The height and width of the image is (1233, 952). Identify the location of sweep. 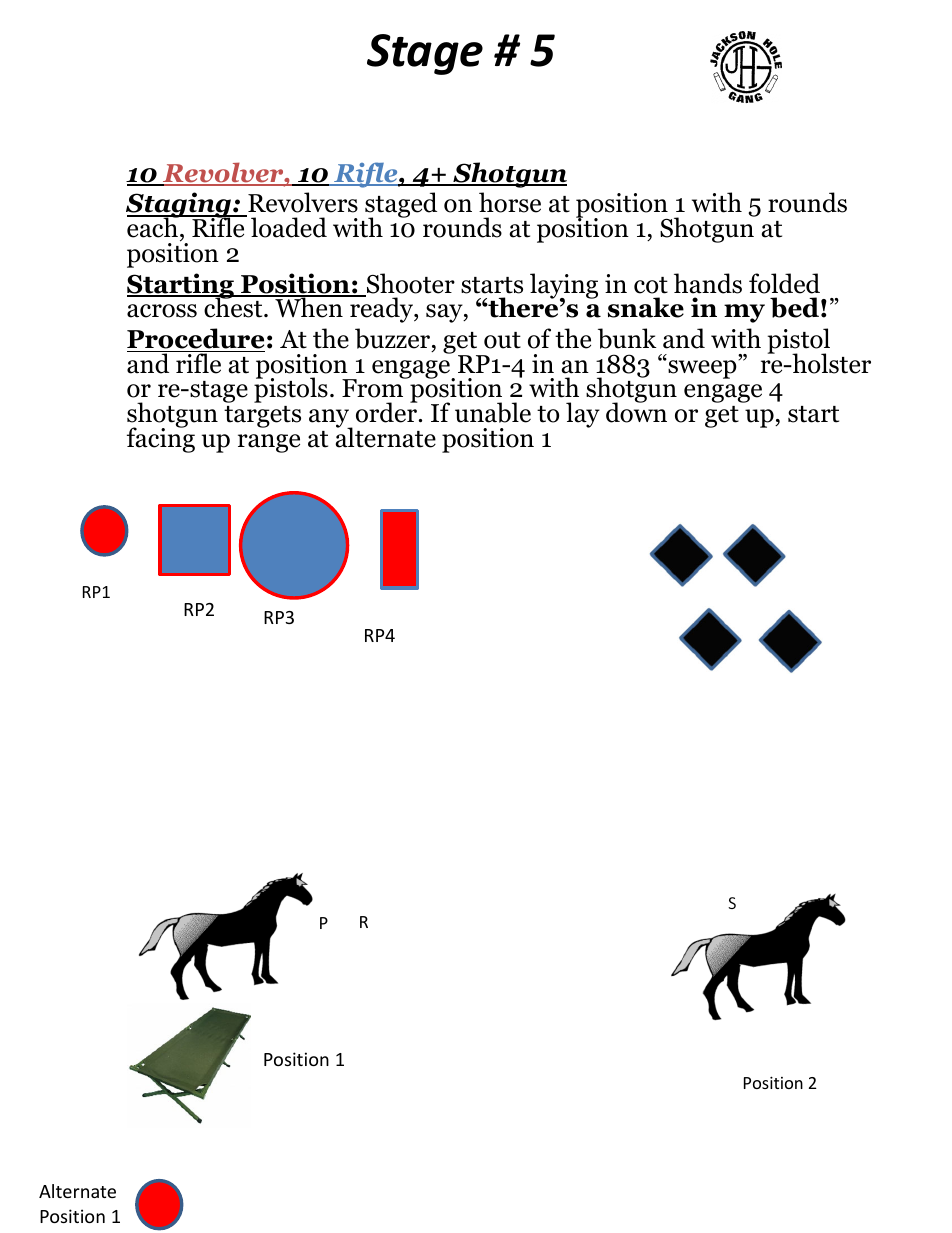
(701, 369).
